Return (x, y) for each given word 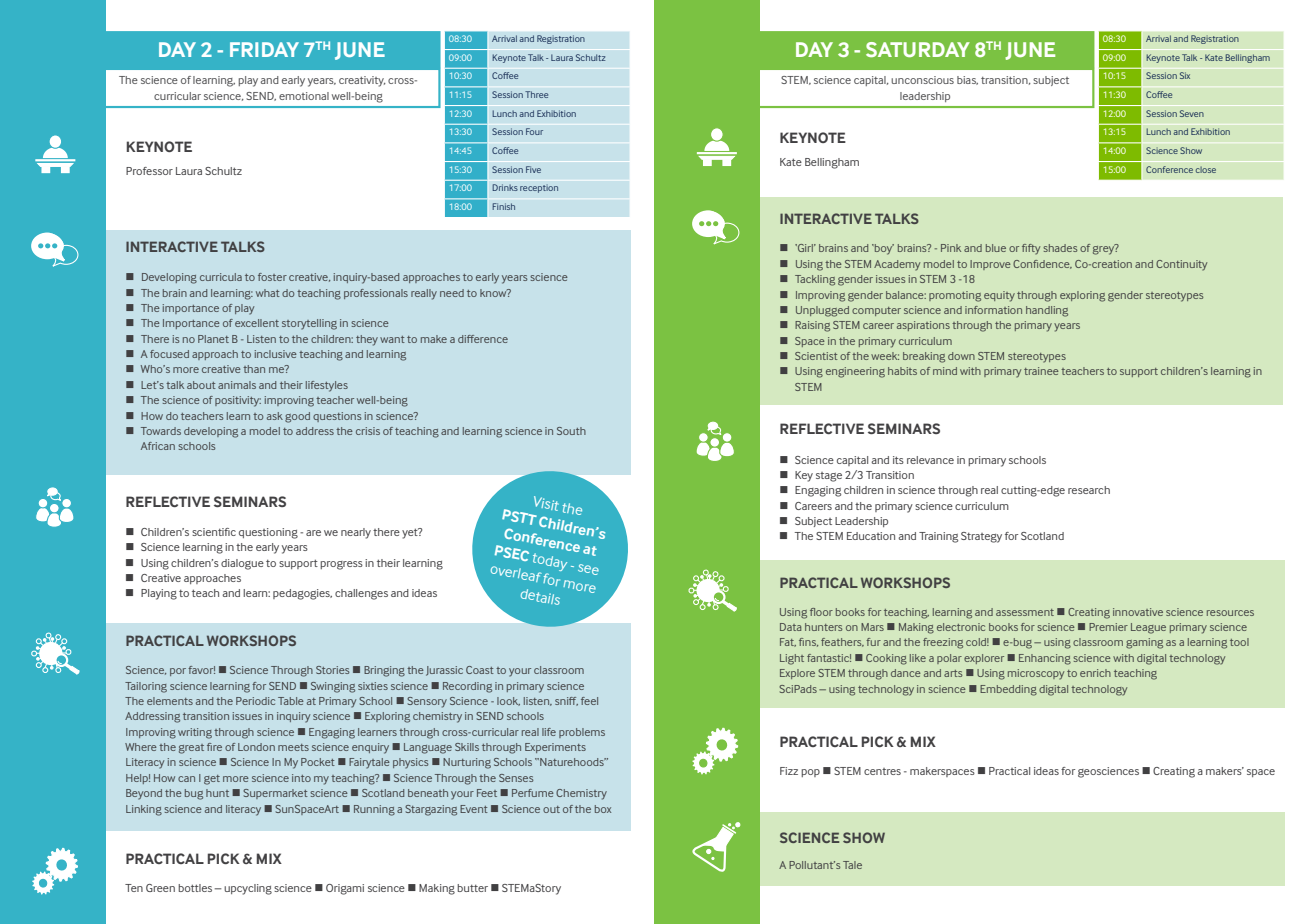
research (1089, 490)
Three (536, 94)
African (158, 446)
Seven (1192, 113)
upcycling (248, 889)
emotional (304, 96)
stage (829, 477)
